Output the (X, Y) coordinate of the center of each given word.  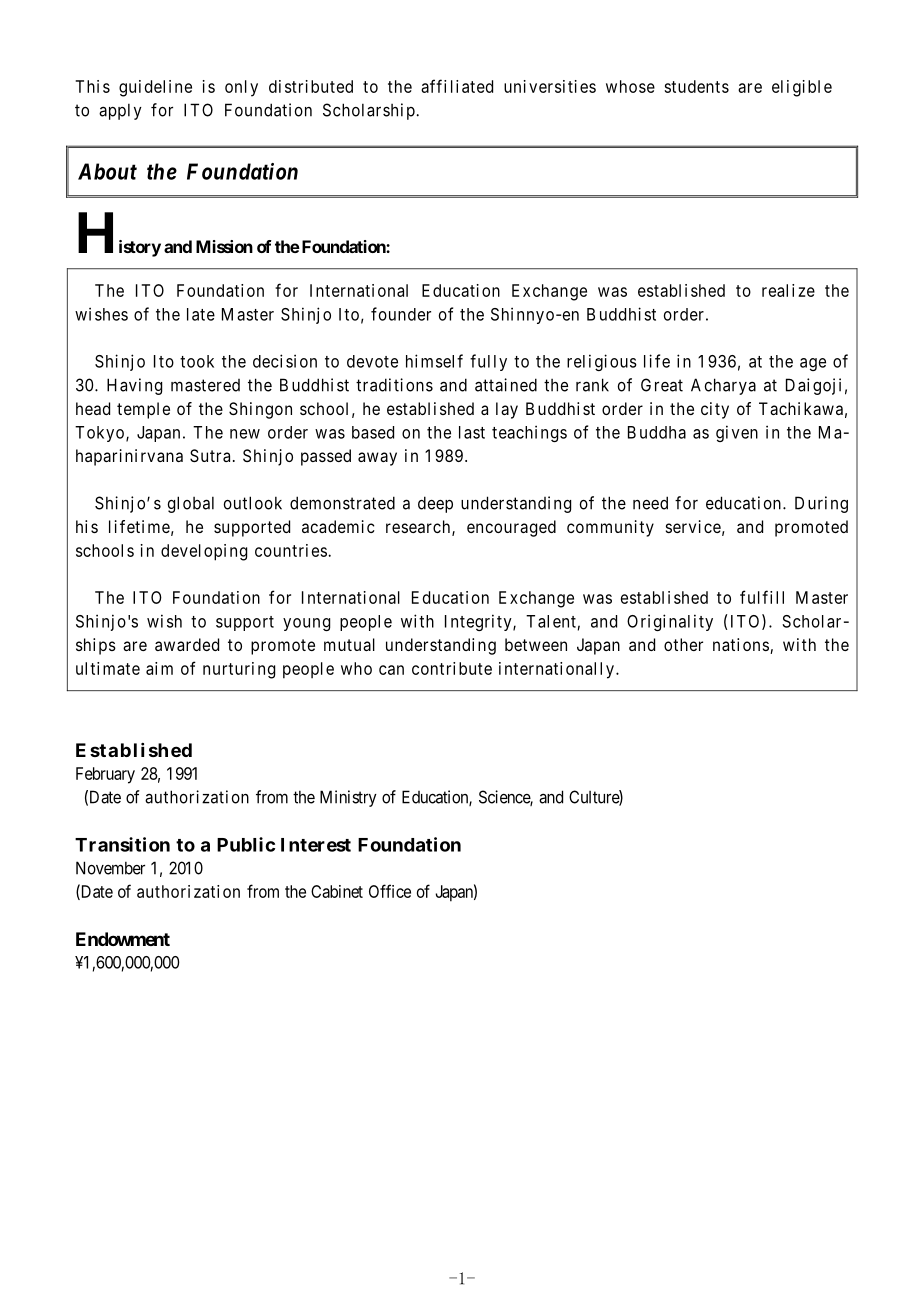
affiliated (457, 86)
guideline (155, 88)
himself (434, 361)
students (696, 86)
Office (390, 891)
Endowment (123, 939)
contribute (452, 668)
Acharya (723, 386)
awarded (187, 644)
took (197, 361)
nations (741, 644)
